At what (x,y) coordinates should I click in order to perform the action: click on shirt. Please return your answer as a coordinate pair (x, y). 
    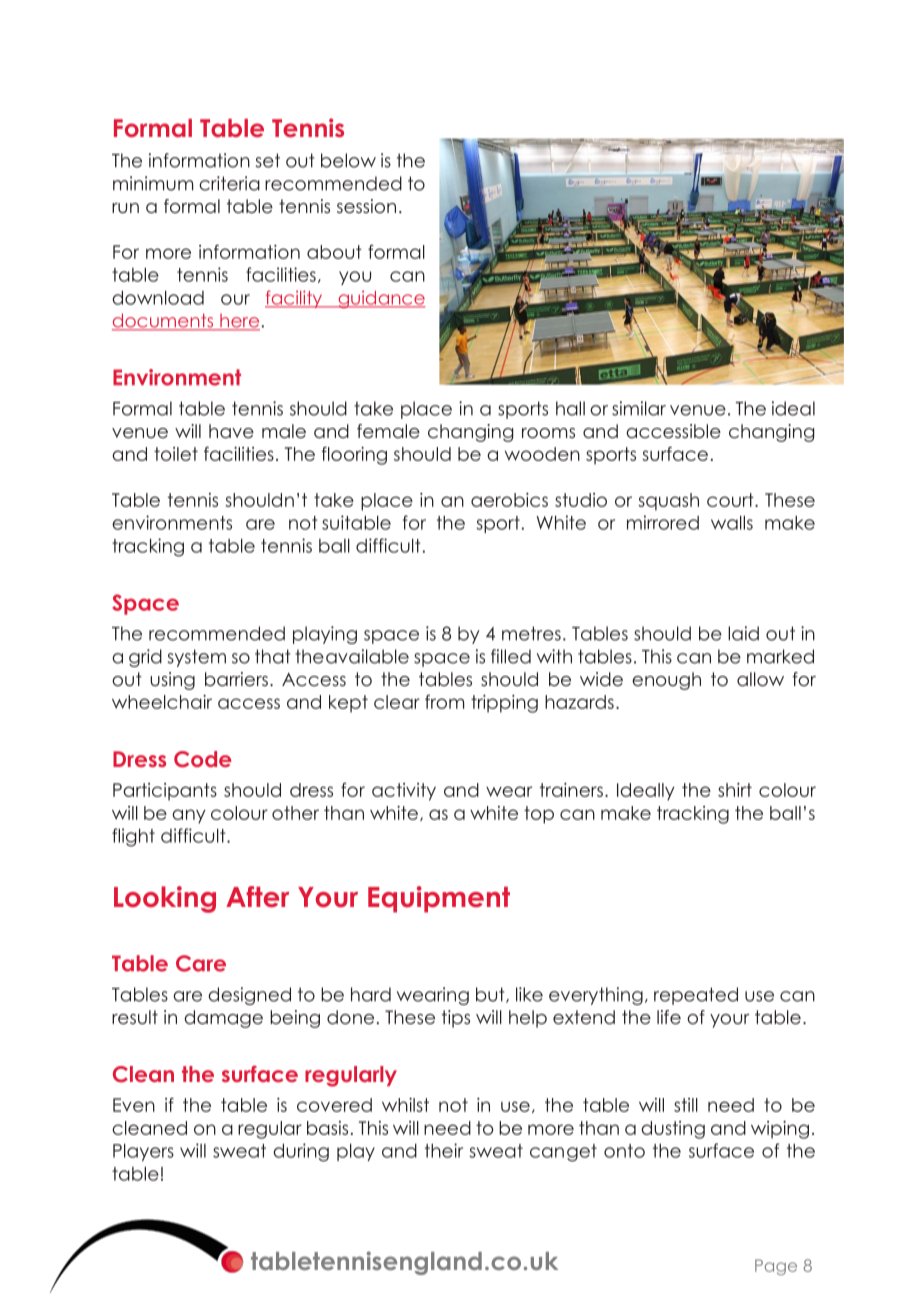
    Looking at the image, I should click on (735, 790).
